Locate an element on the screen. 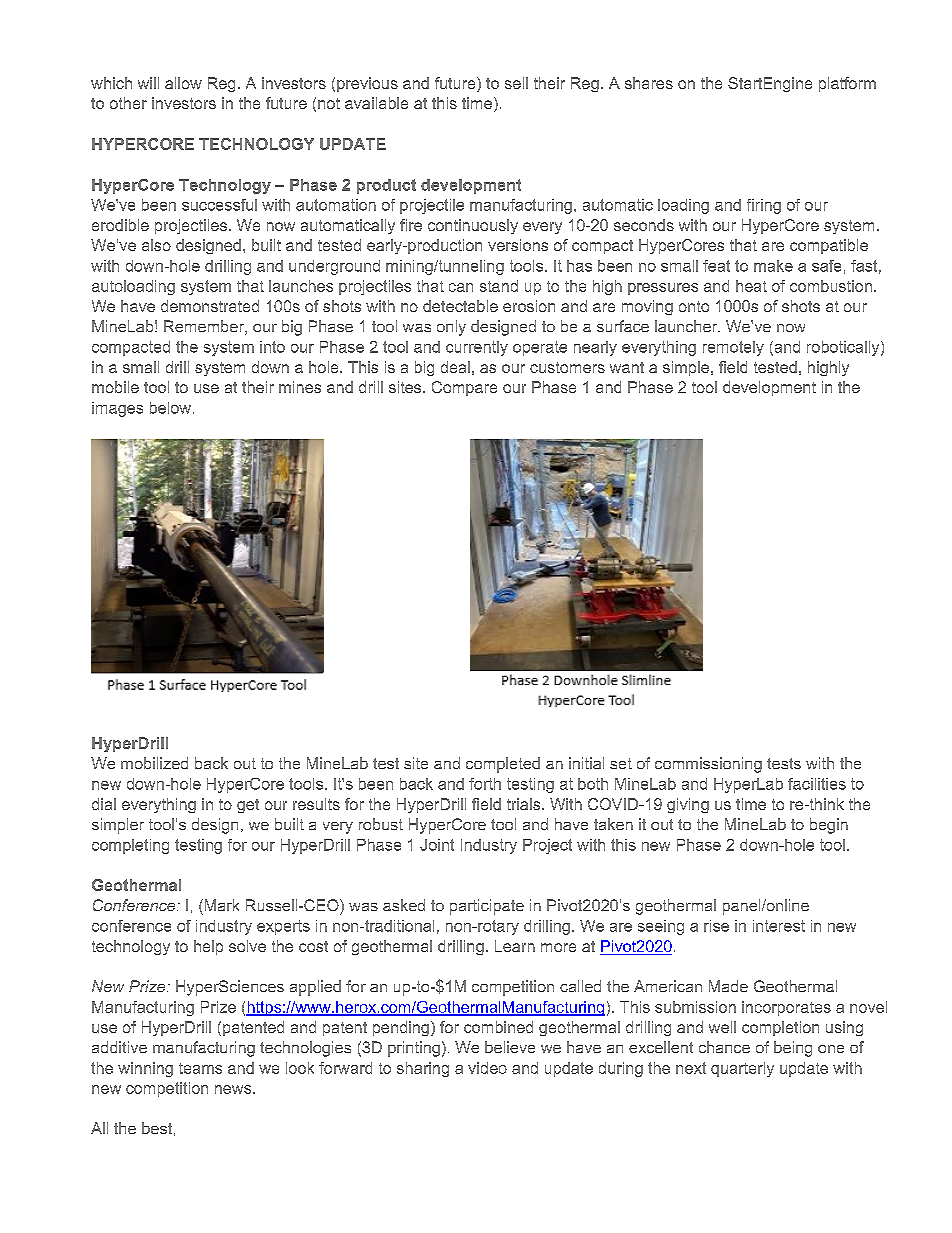 This screenshot has width=952, height=1233. combined is located at coordinates (498, 1027).
